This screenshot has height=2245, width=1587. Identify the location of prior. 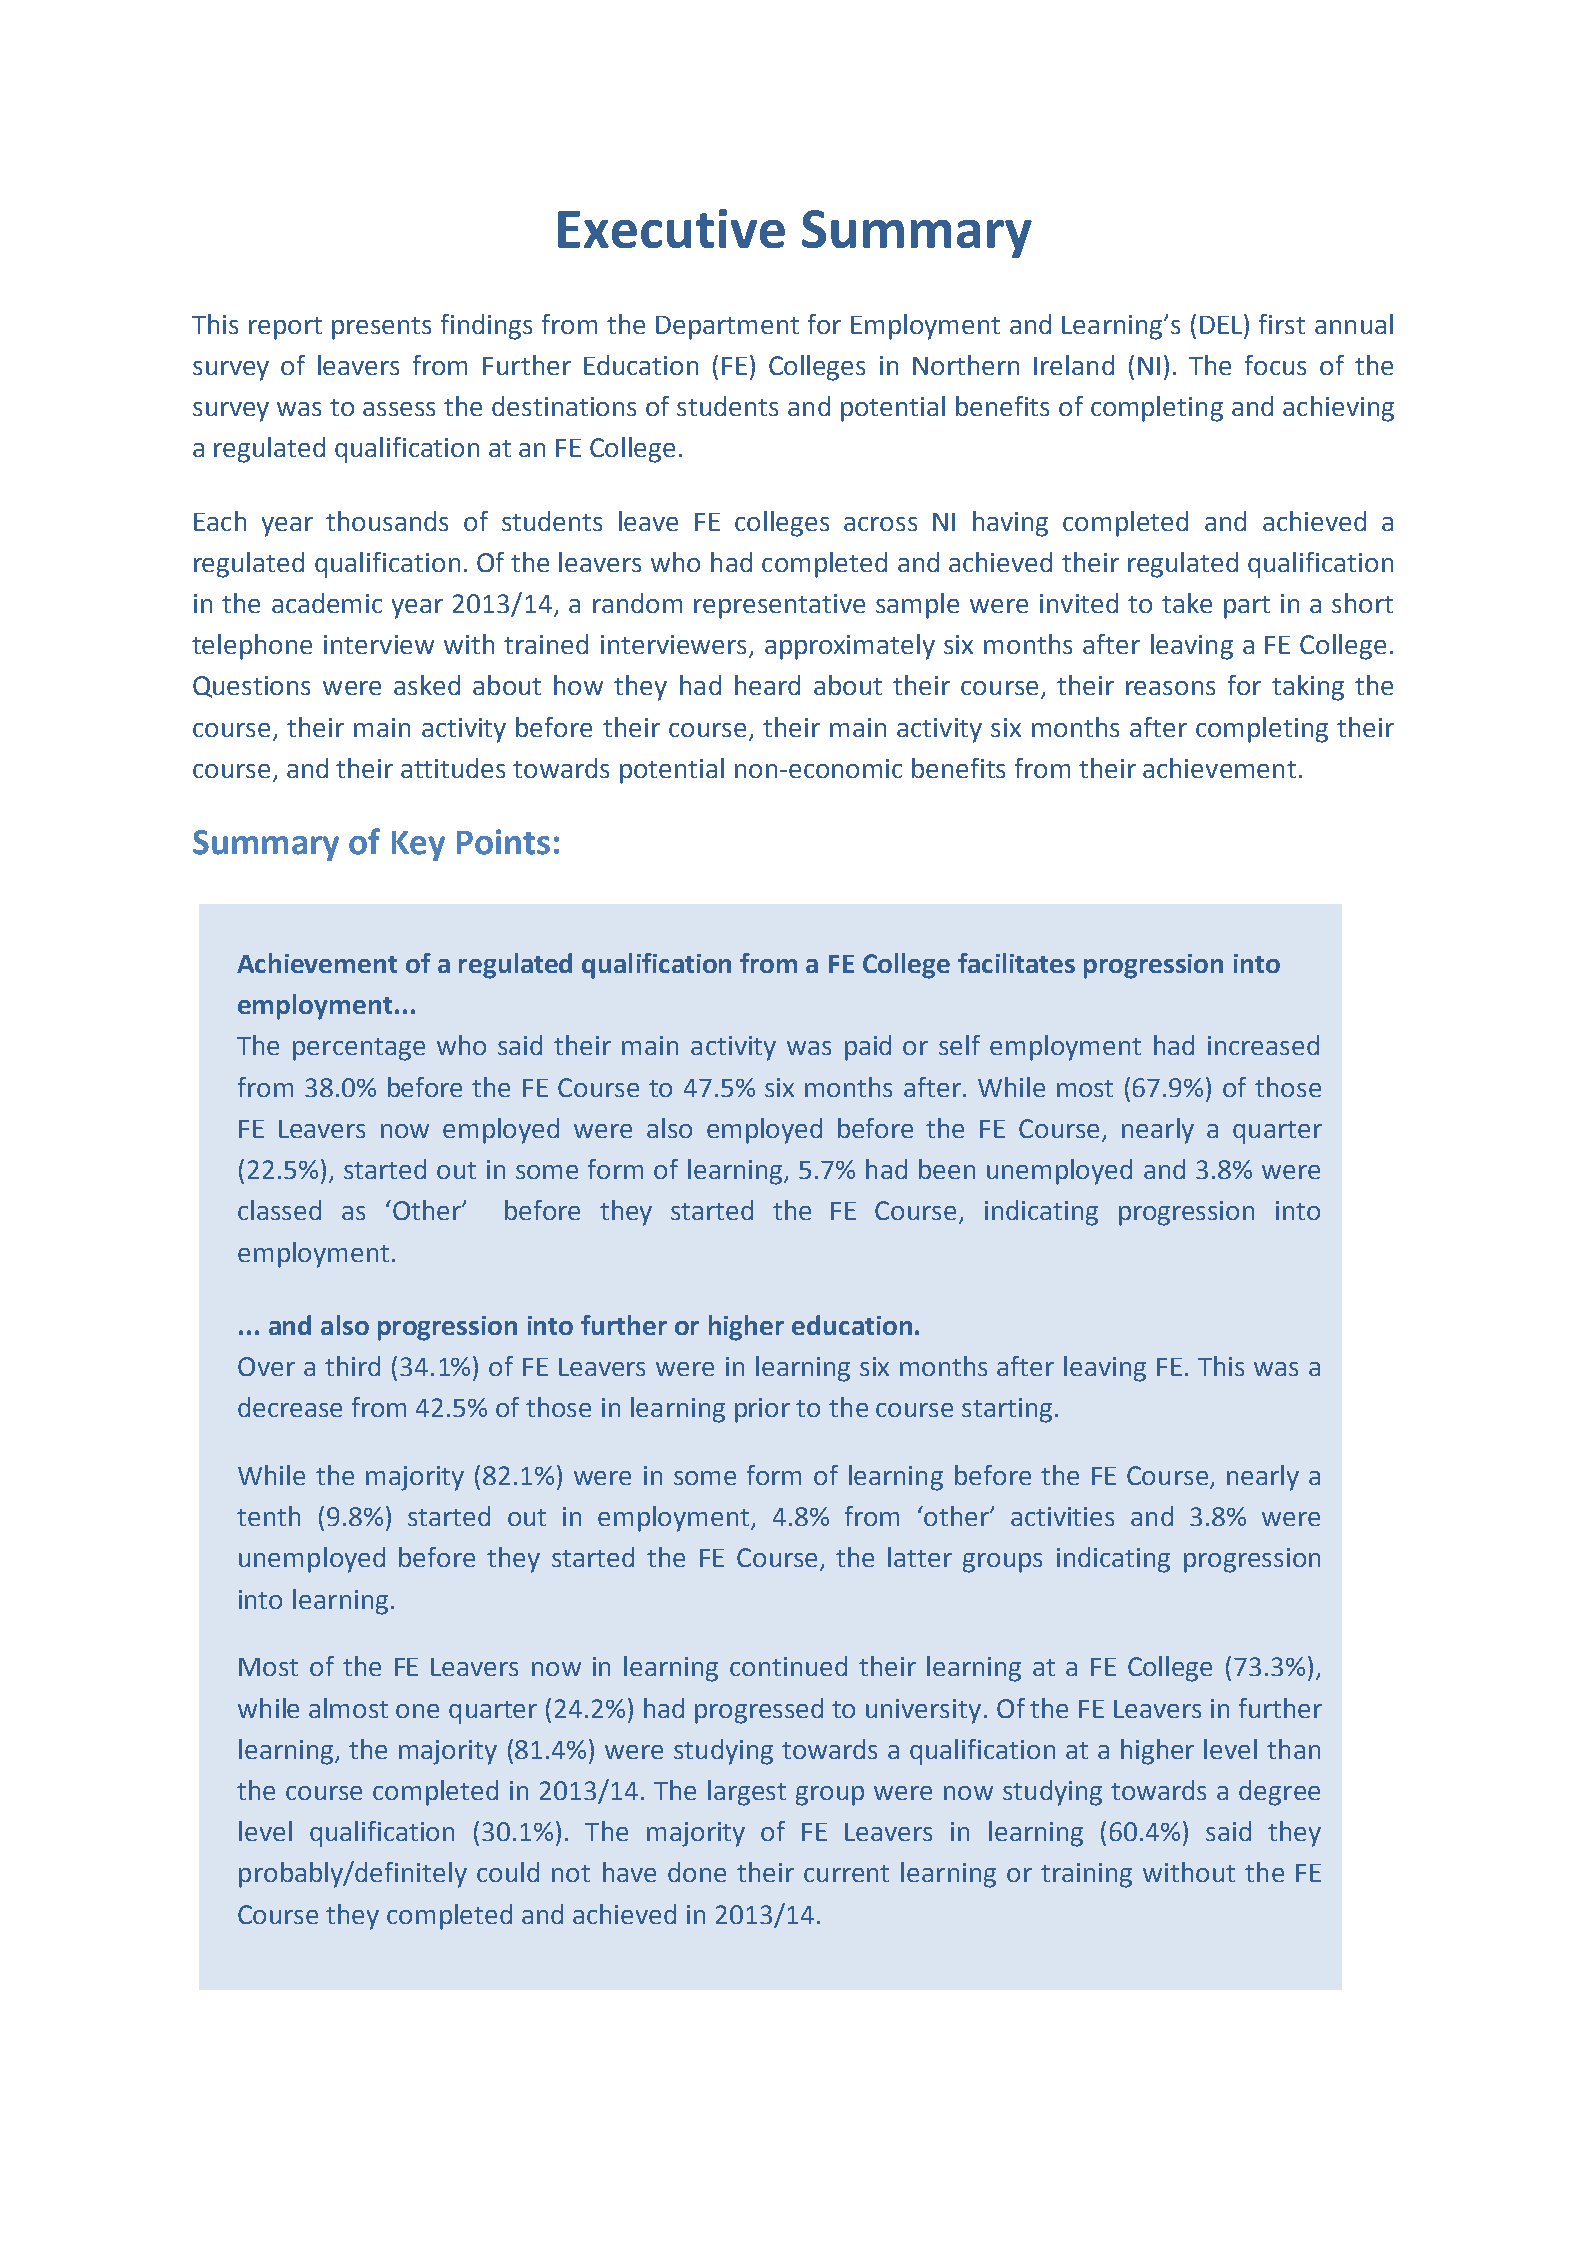
(762, 1410).
